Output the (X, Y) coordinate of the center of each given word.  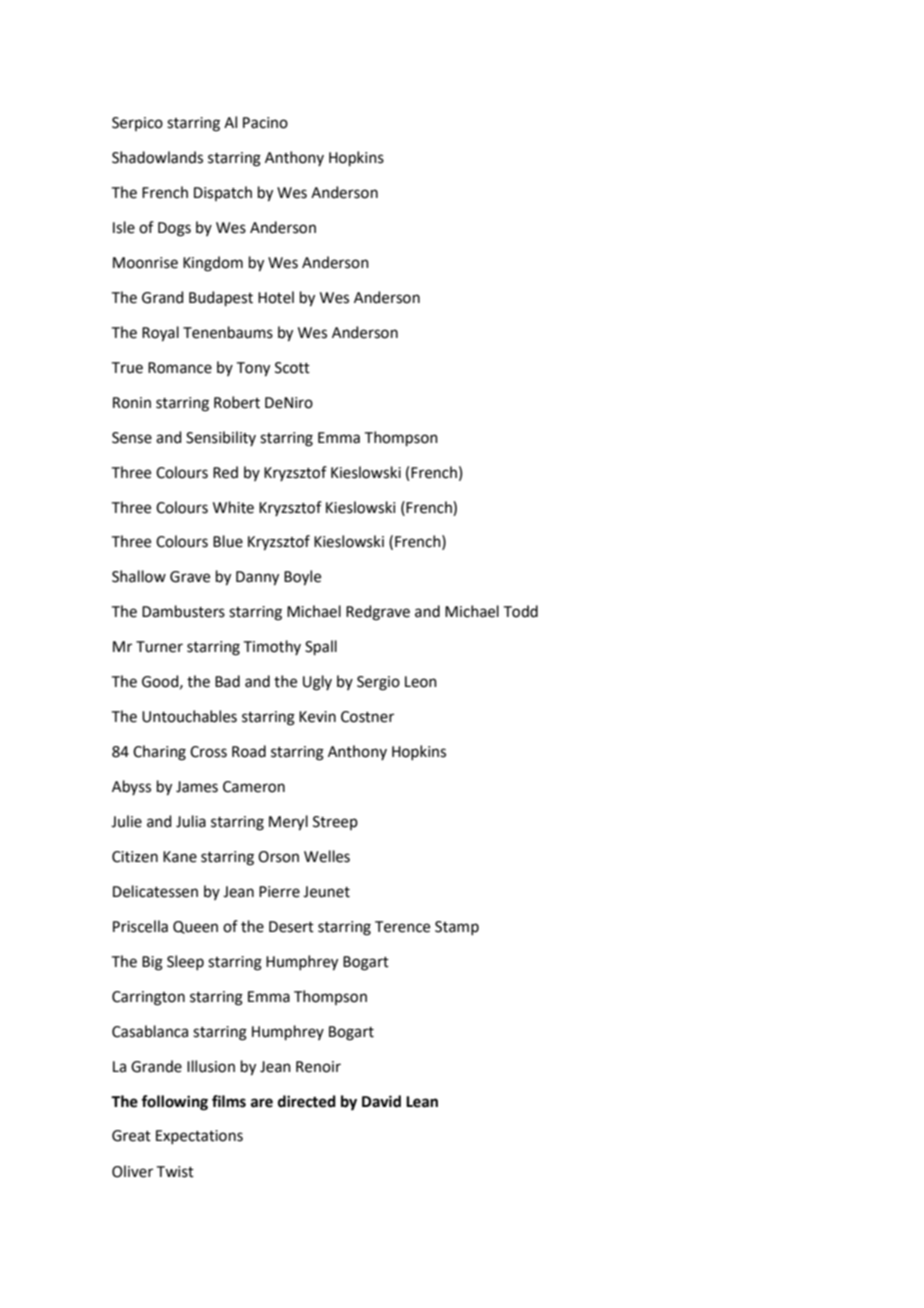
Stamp (457, 928)
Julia (191, 821)
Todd (521, 611)
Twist (175, 1172)
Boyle (302, 578)
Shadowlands (157, 157)
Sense (132, 438)
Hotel (276, 297)
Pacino (265, 123)
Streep (335, 823)
